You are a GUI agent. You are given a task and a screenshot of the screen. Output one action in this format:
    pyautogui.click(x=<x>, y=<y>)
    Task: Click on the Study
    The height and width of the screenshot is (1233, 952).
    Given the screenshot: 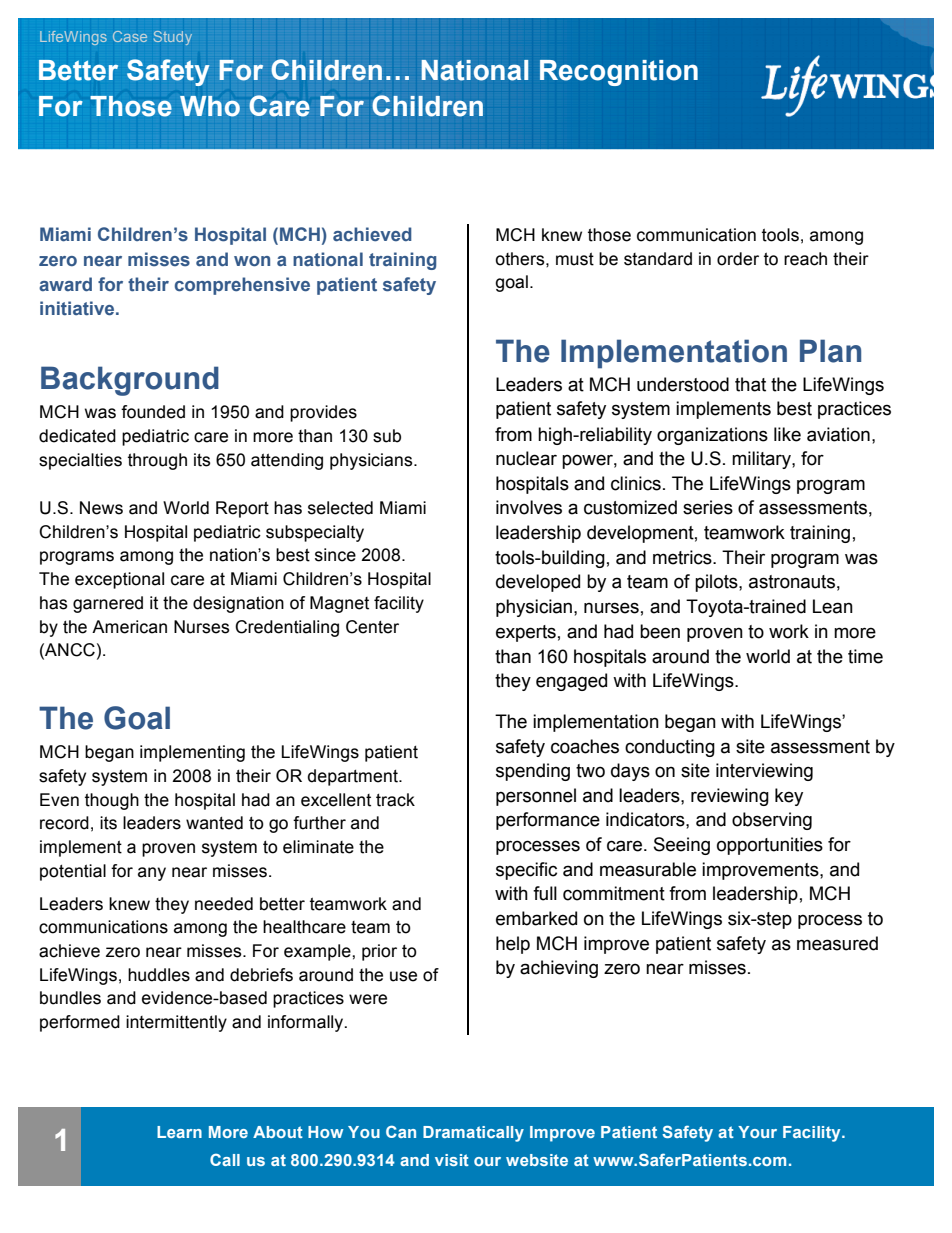 What is the action you would take?
    pyautogui.click(x=173, y=38)
